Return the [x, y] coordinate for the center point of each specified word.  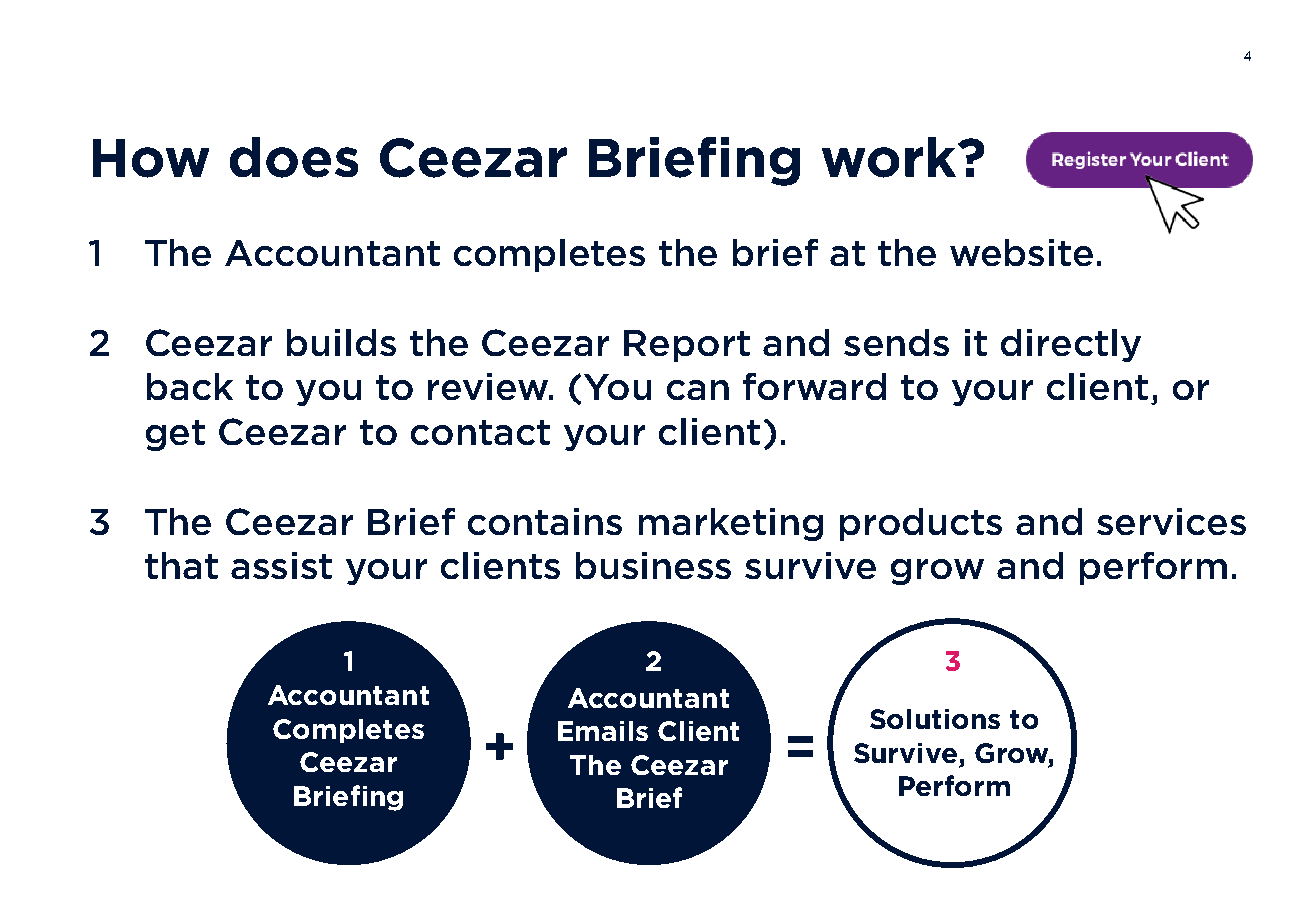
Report [687, 346]
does [294, 157]
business [653, 565]
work [890, 157]
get [175, 435]
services [1171, 521]
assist [281, 565]
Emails [603, 731]
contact [480, 432]
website [1021, 252]
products [921, 524]
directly [1071, 345]
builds [341, 342]
